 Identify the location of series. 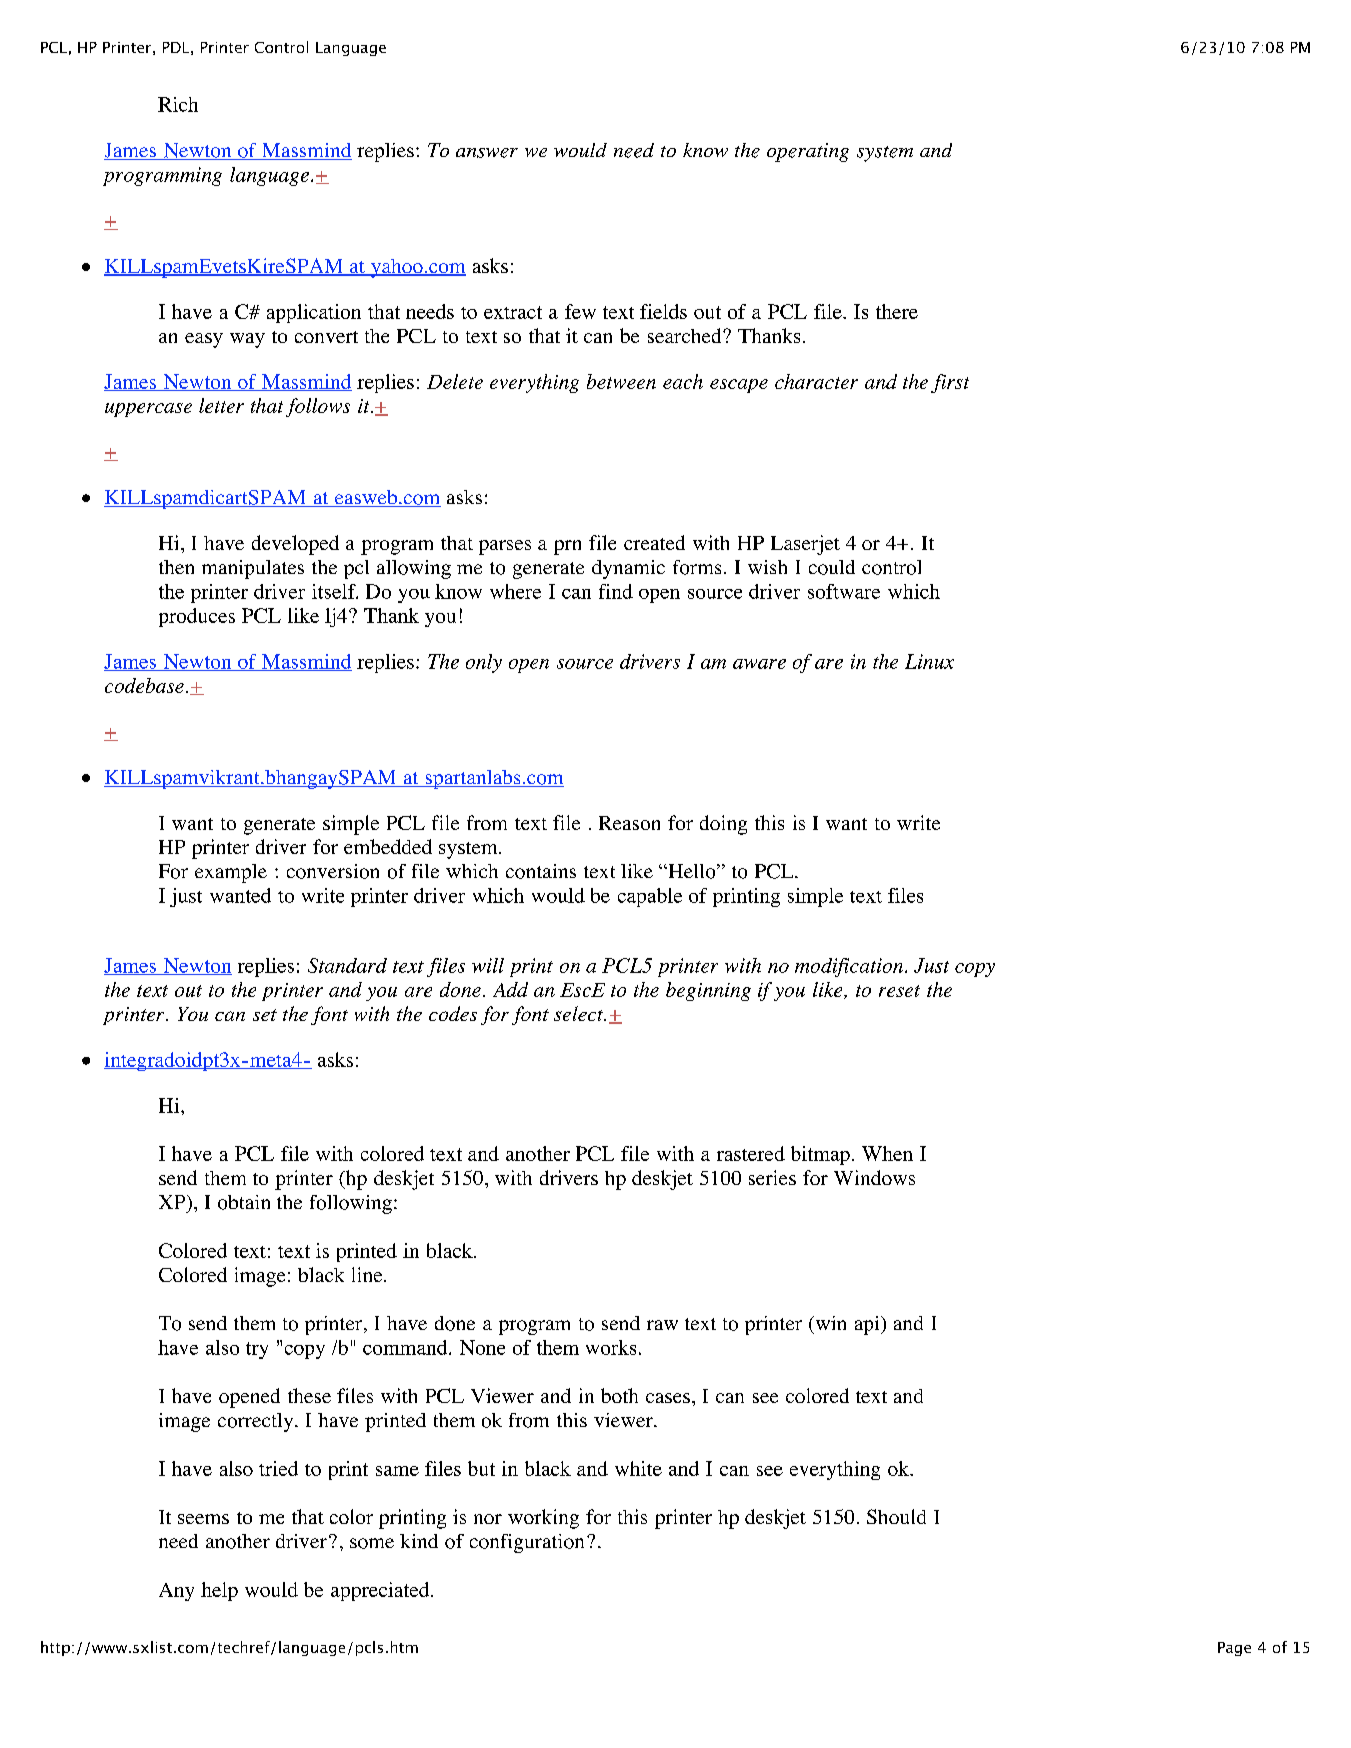
(772, 1177).
